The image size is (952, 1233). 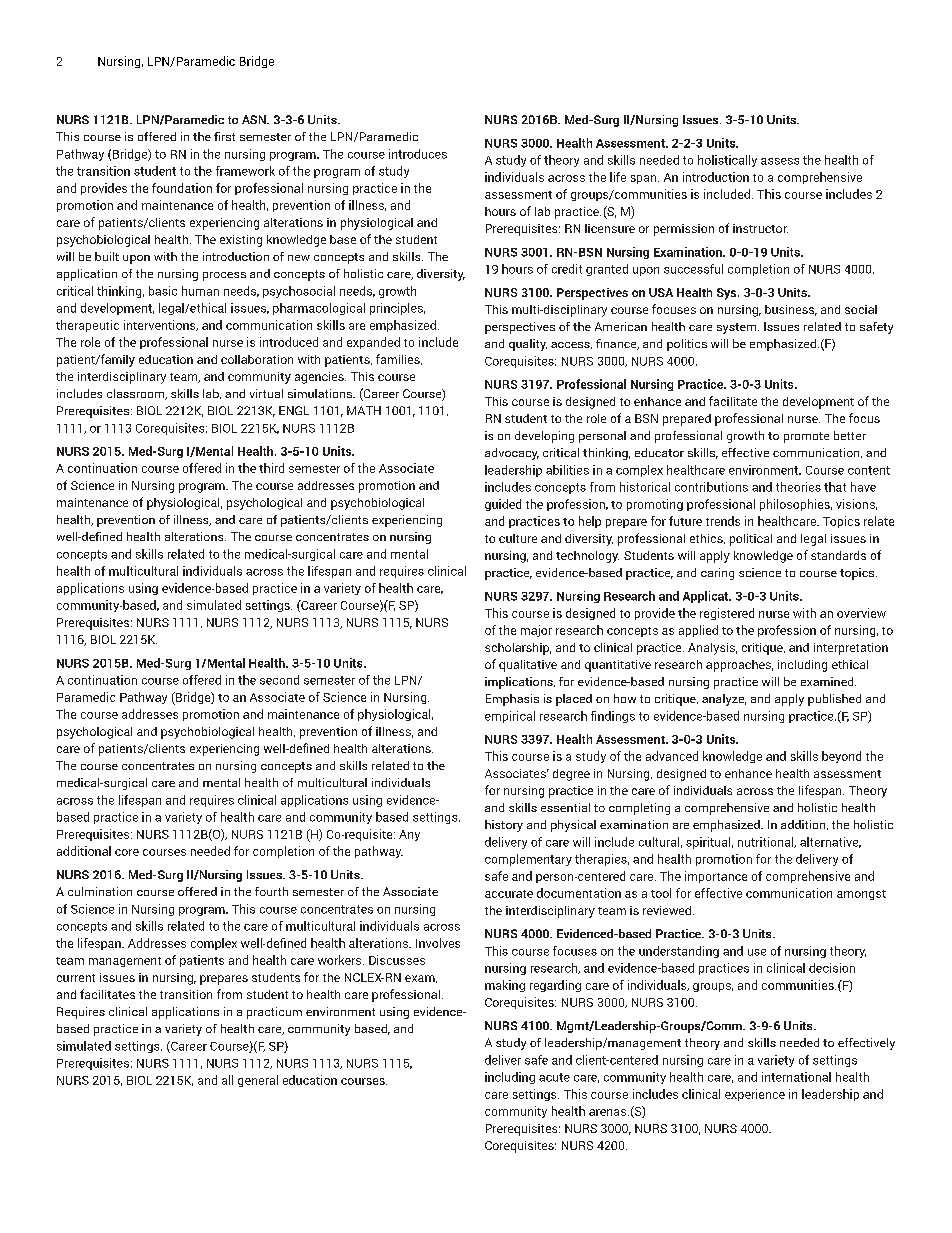 I want to click on foundation, so click(x=182, y=188).
